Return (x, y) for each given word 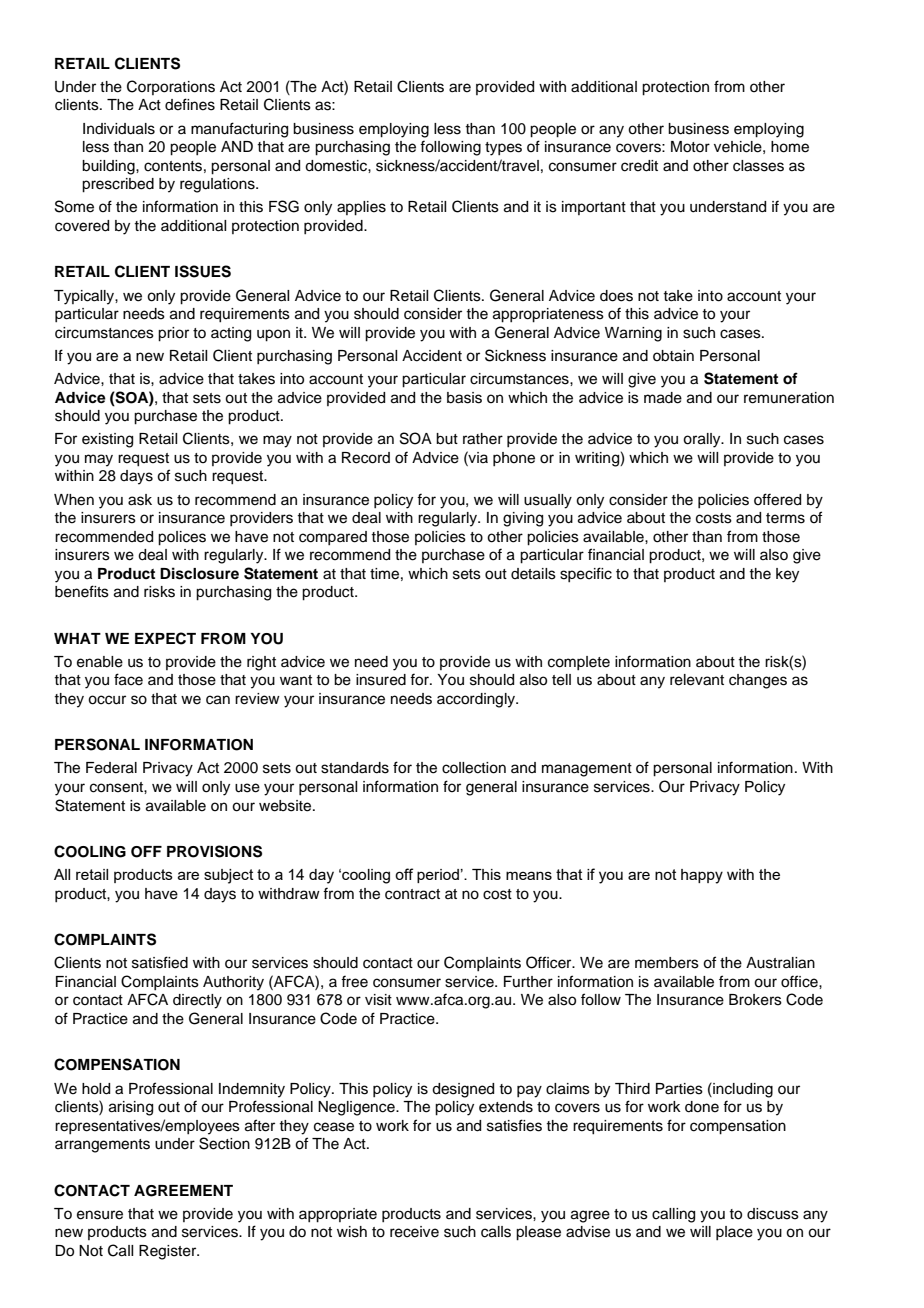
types (503, 149)
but (447, 439)
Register (169, 1252)
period (438, 876)
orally (703, 440)
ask (140, 500)
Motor (690, 147)
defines (190, 104)
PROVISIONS (214, 851)
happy (702, 876)
